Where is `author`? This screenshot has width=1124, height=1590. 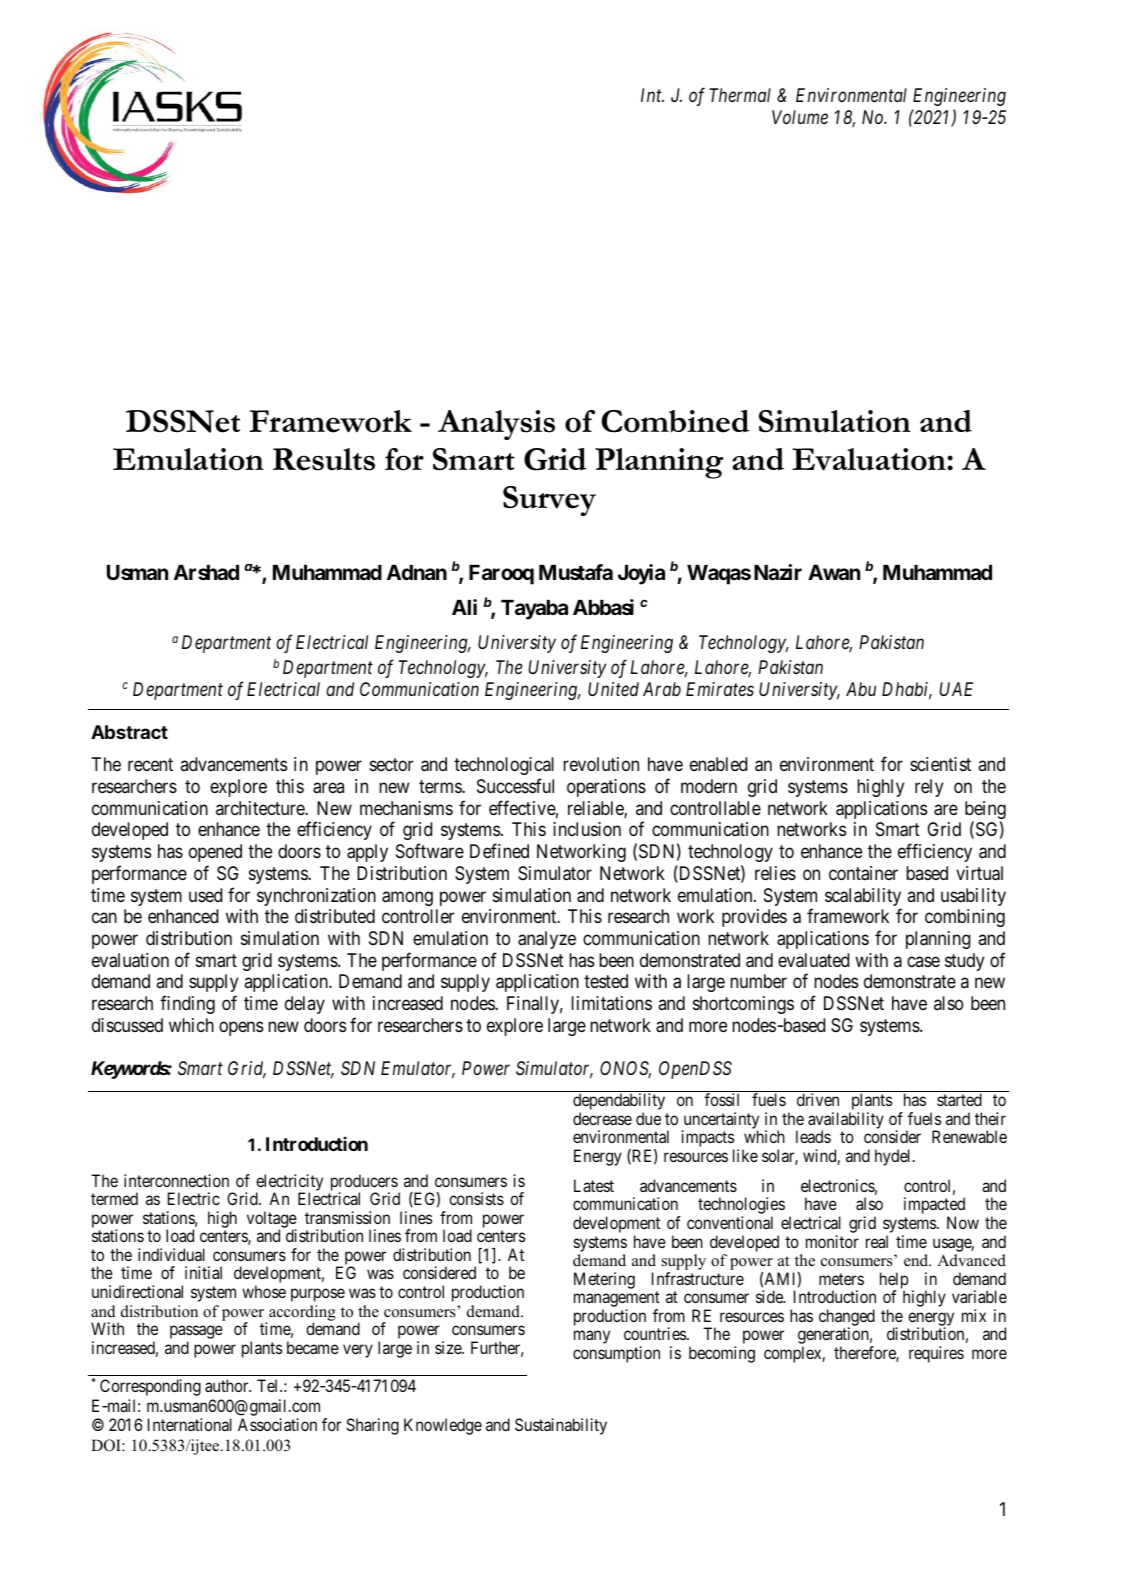
author is located at coordinates (228, 1385).
